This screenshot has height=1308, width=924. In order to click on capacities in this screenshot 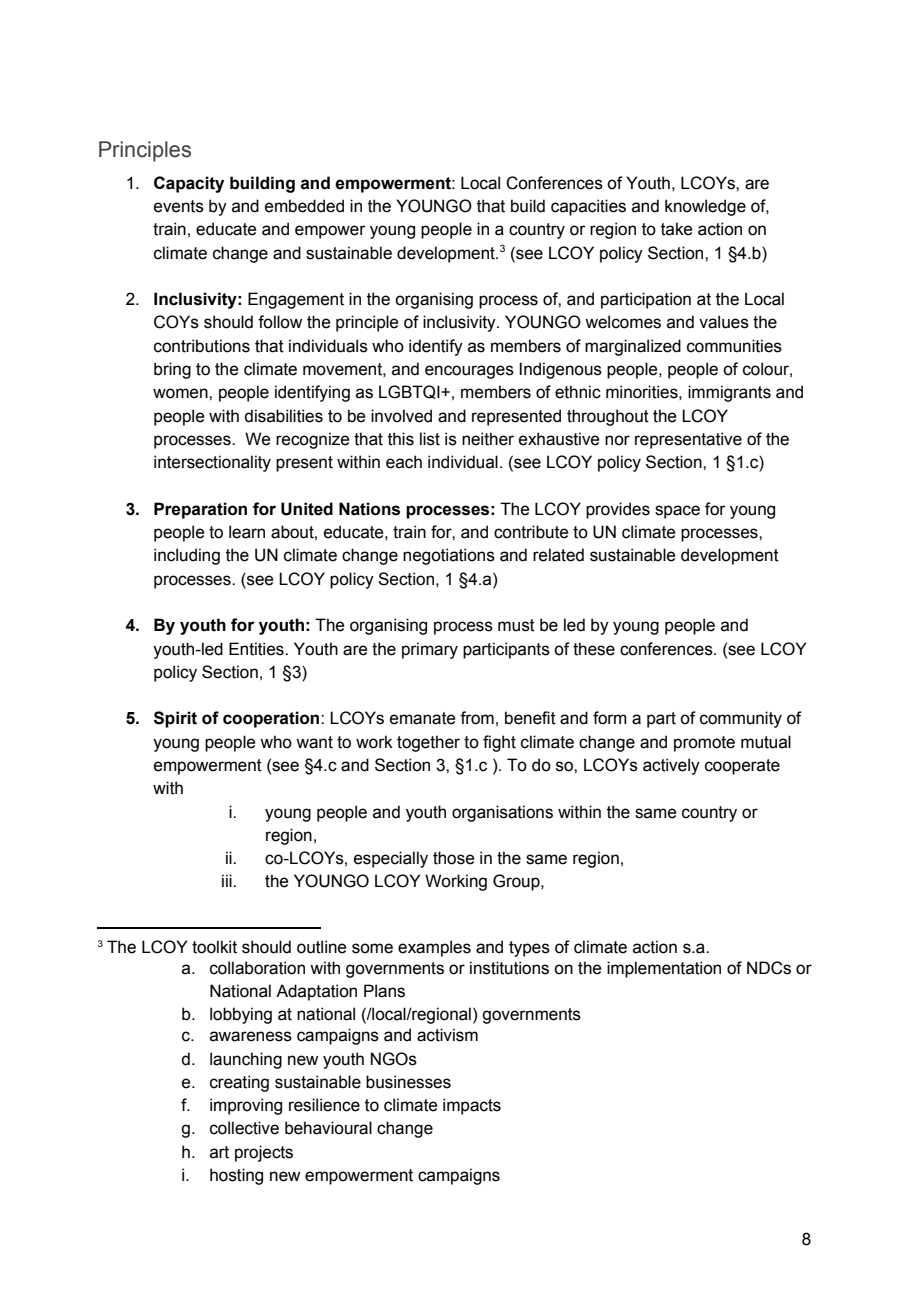, I will do `click(588, 207)`.
